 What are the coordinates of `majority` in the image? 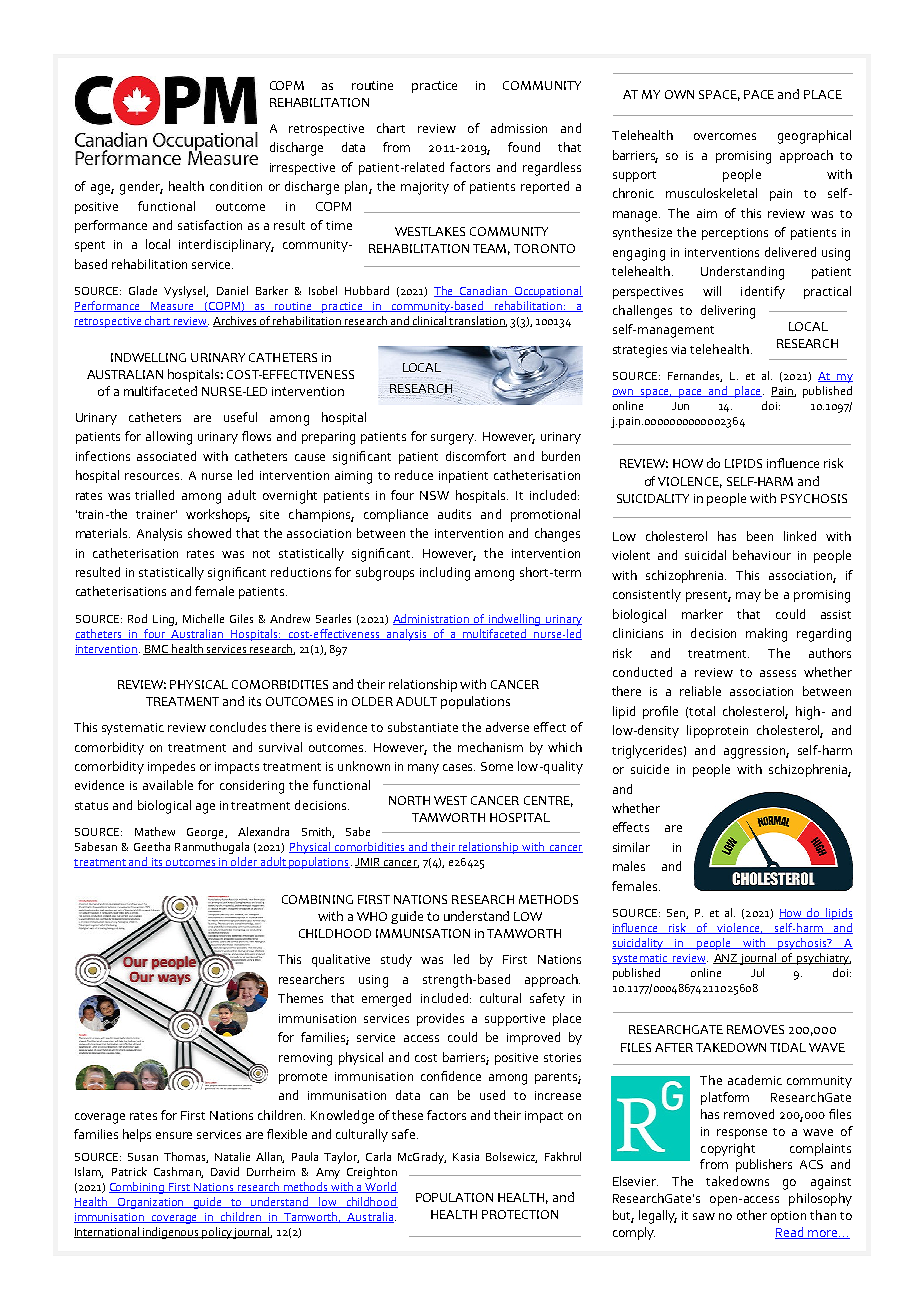 It's located at (425, 188).
